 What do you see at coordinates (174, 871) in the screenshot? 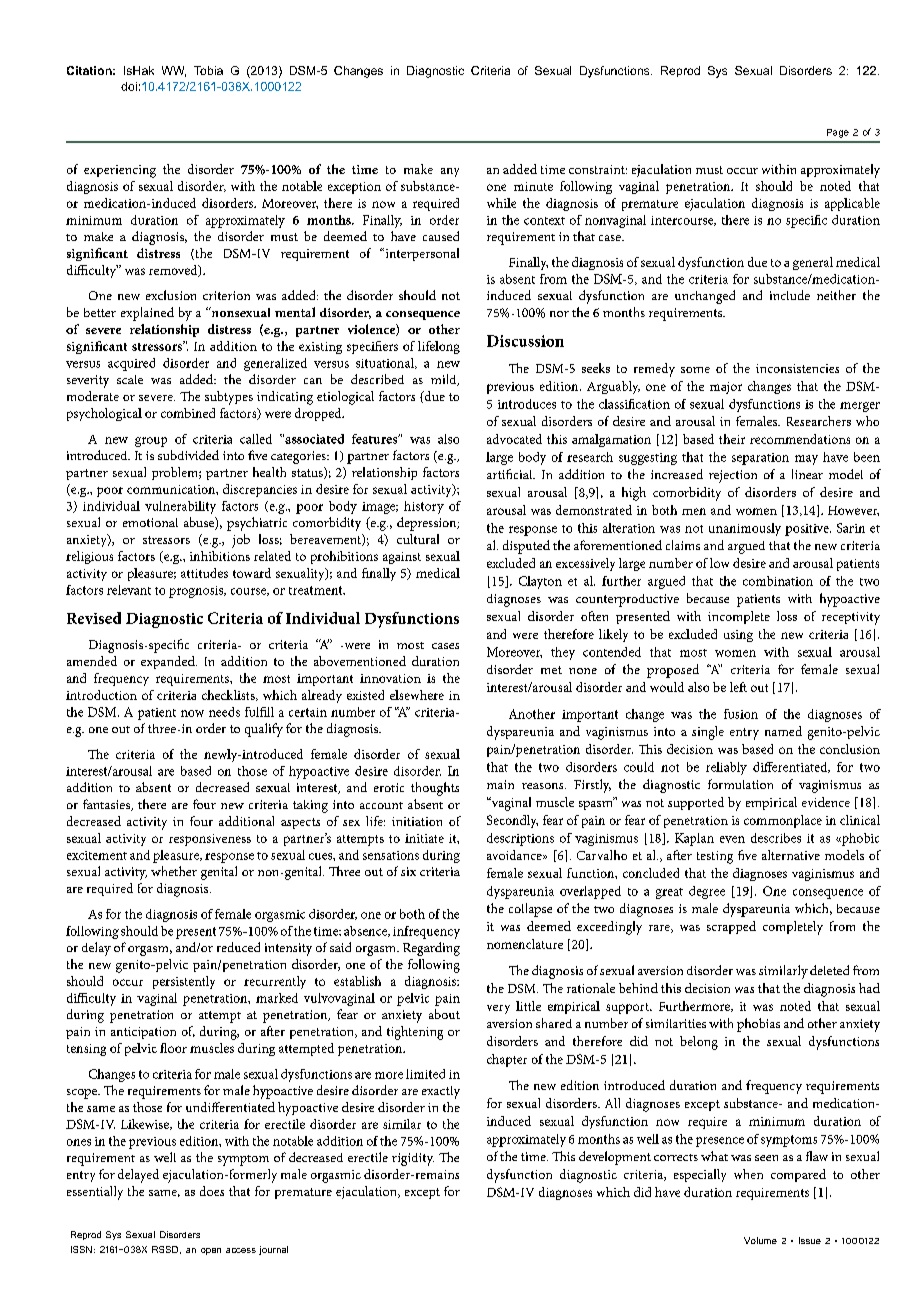
I see `whether` at bounding box center [174, 871].
